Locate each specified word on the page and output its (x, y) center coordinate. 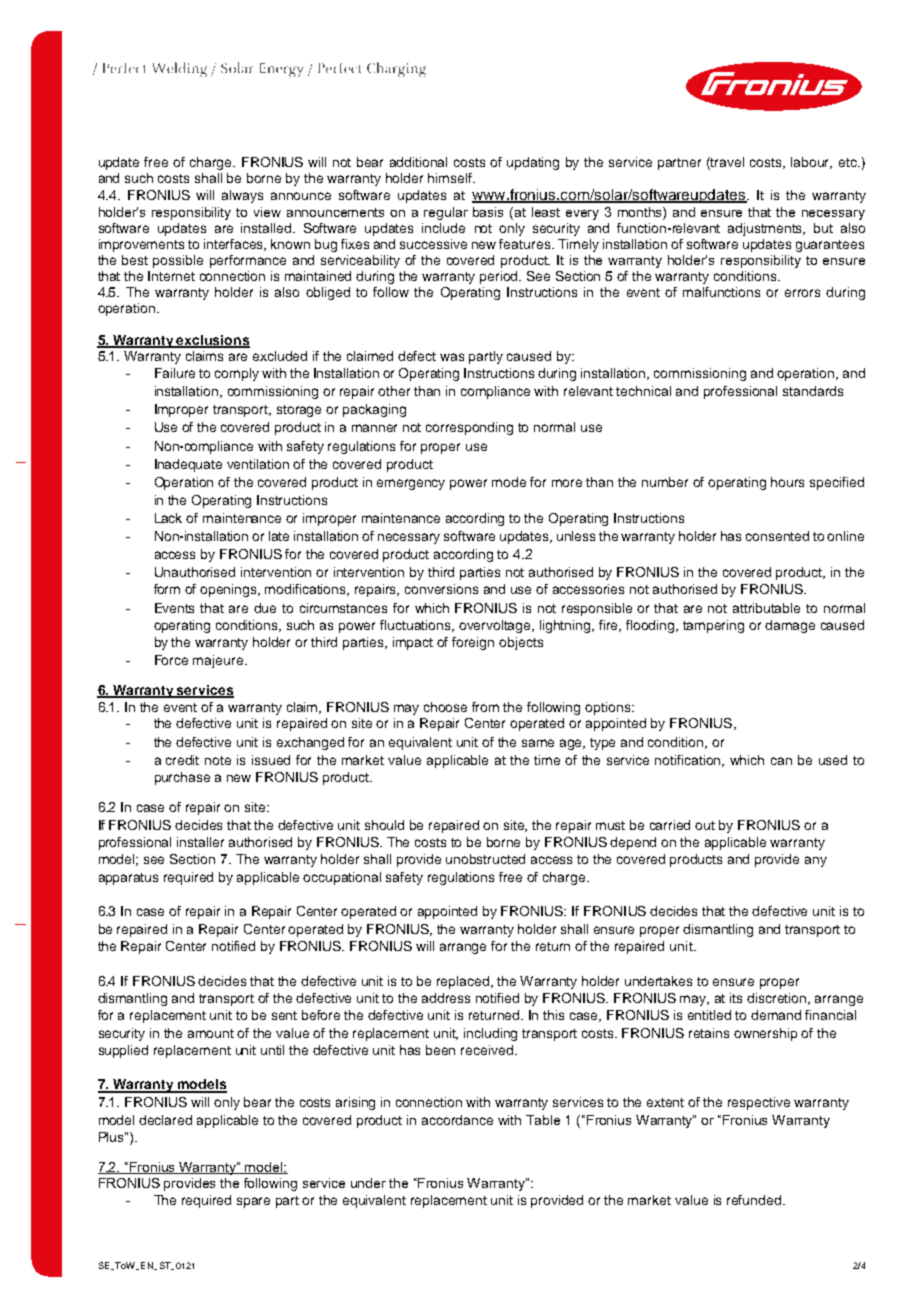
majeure (219, 661)
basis (488, 212)
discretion (778, 999)
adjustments (766, 229)
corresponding (469, 428)
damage (790, 626)
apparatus (128, 879)
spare (253, 1202)
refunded (755, 1200)
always (242, 196)
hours (787, 482)
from (485, 707)
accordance (457, 1120)
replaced (464, 982)
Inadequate (188, 465)
